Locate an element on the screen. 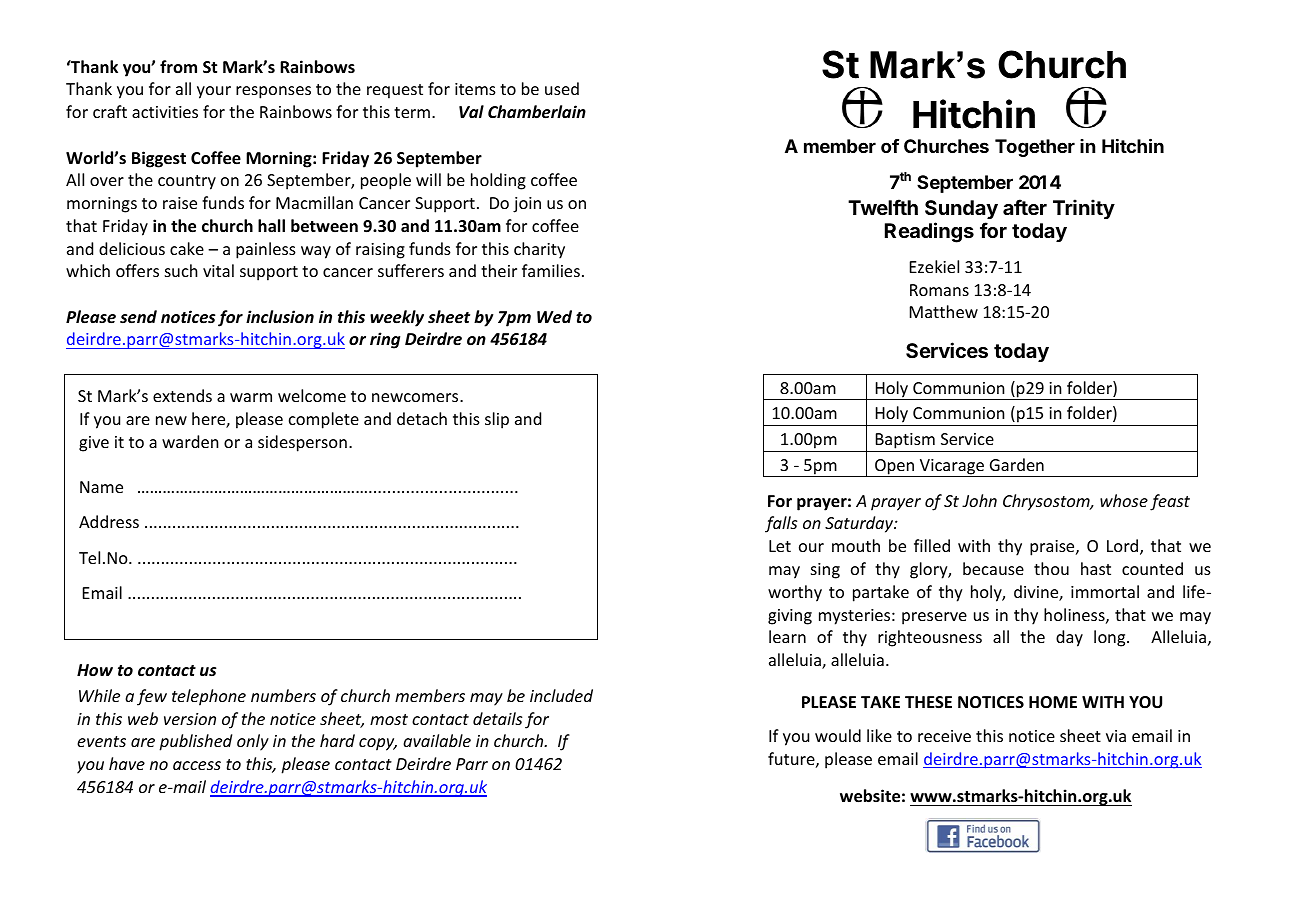  slip is located at coordinates (497, 420).
